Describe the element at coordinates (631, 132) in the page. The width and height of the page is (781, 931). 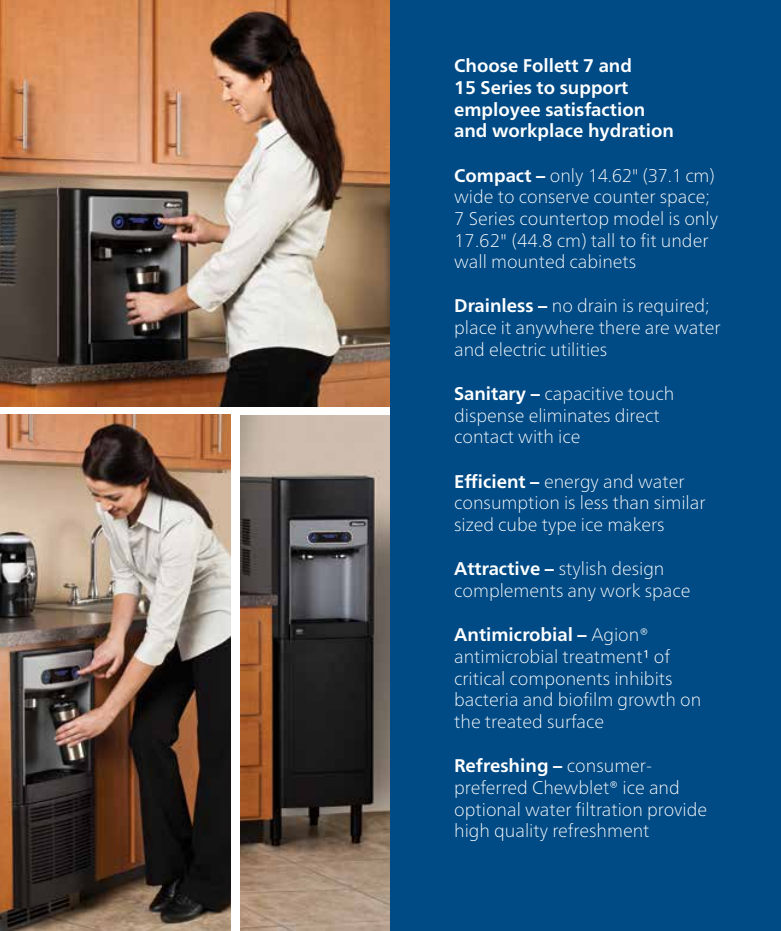
I see `hydration` at that location.
